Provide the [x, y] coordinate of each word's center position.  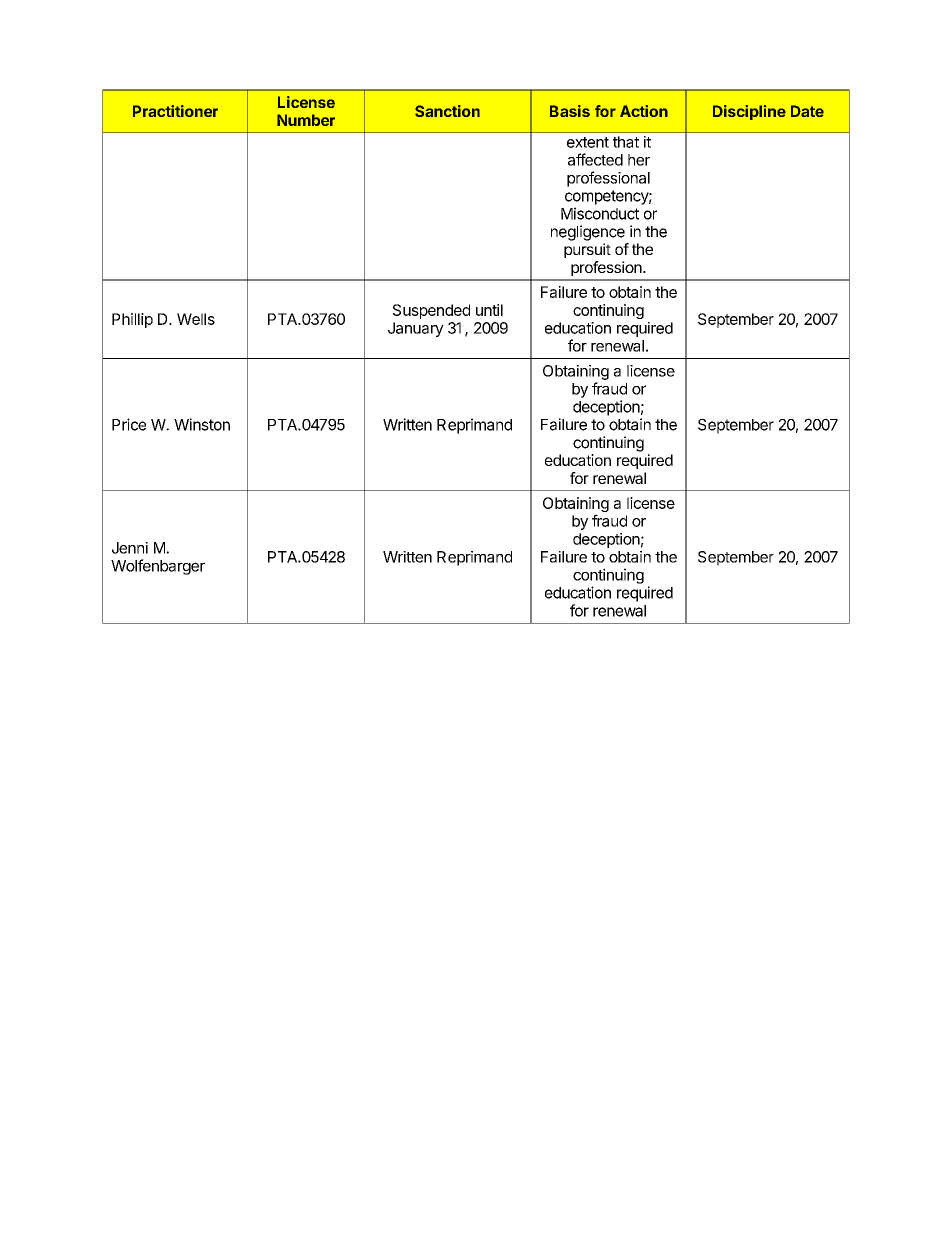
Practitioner [175, 111]
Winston [202, 424]
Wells [196, 319]
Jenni [130, 548]
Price [129, 424]
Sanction [447, 111]
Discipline [749, 112]
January [416, 329]
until [489, 310]
